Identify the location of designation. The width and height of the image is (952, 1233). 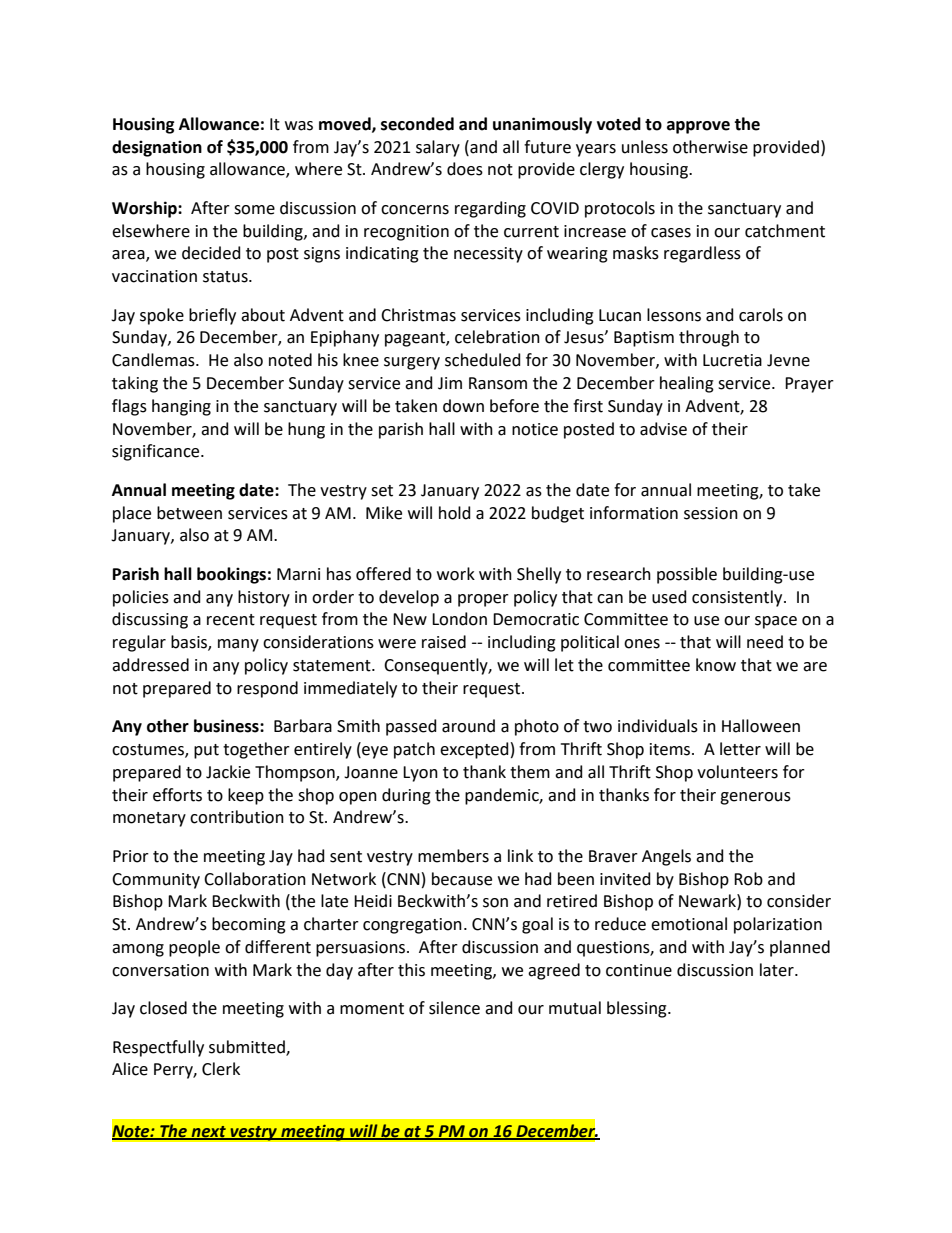
(157, 148).
